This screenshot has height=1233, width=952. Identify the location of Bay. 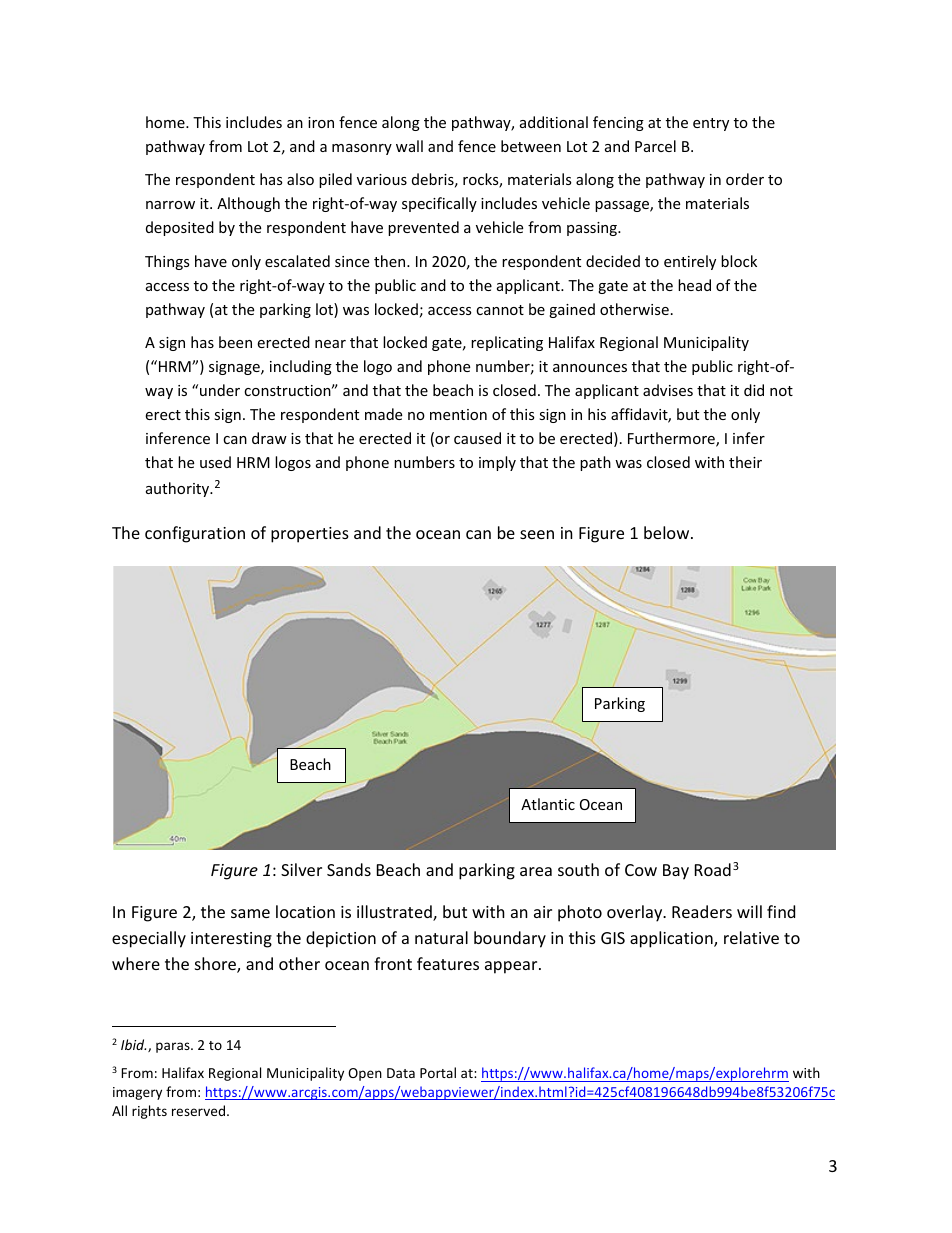
(676, 872).
